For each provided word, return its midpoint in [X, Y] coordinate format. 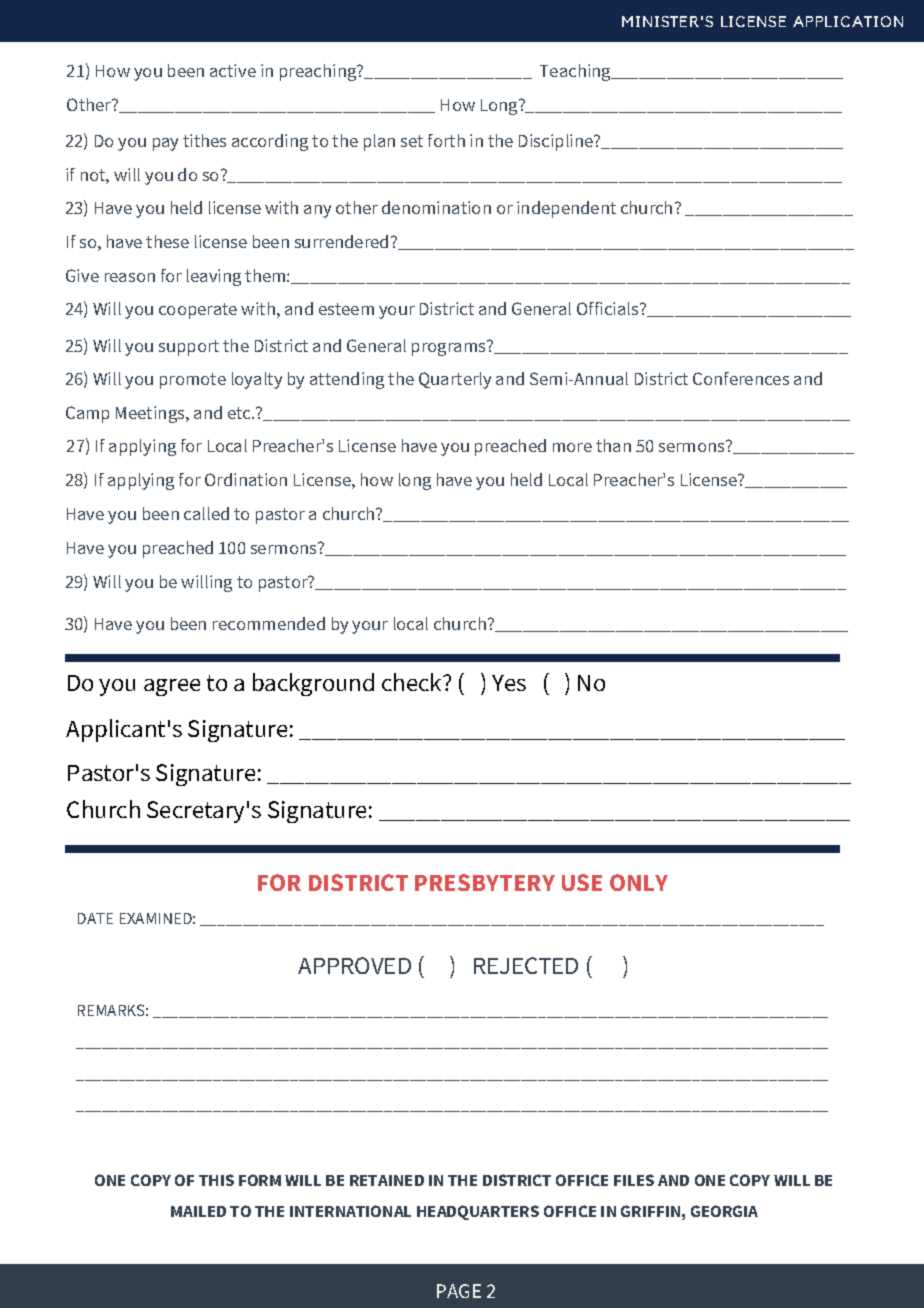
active [233, 70]
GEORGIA [724, 1211]
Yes [509, 683]
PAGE [459, 1291]
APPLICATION [848, 21]
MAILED [198, 1211]
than [613, 445]
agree [172, 687]
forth [446, 140]
